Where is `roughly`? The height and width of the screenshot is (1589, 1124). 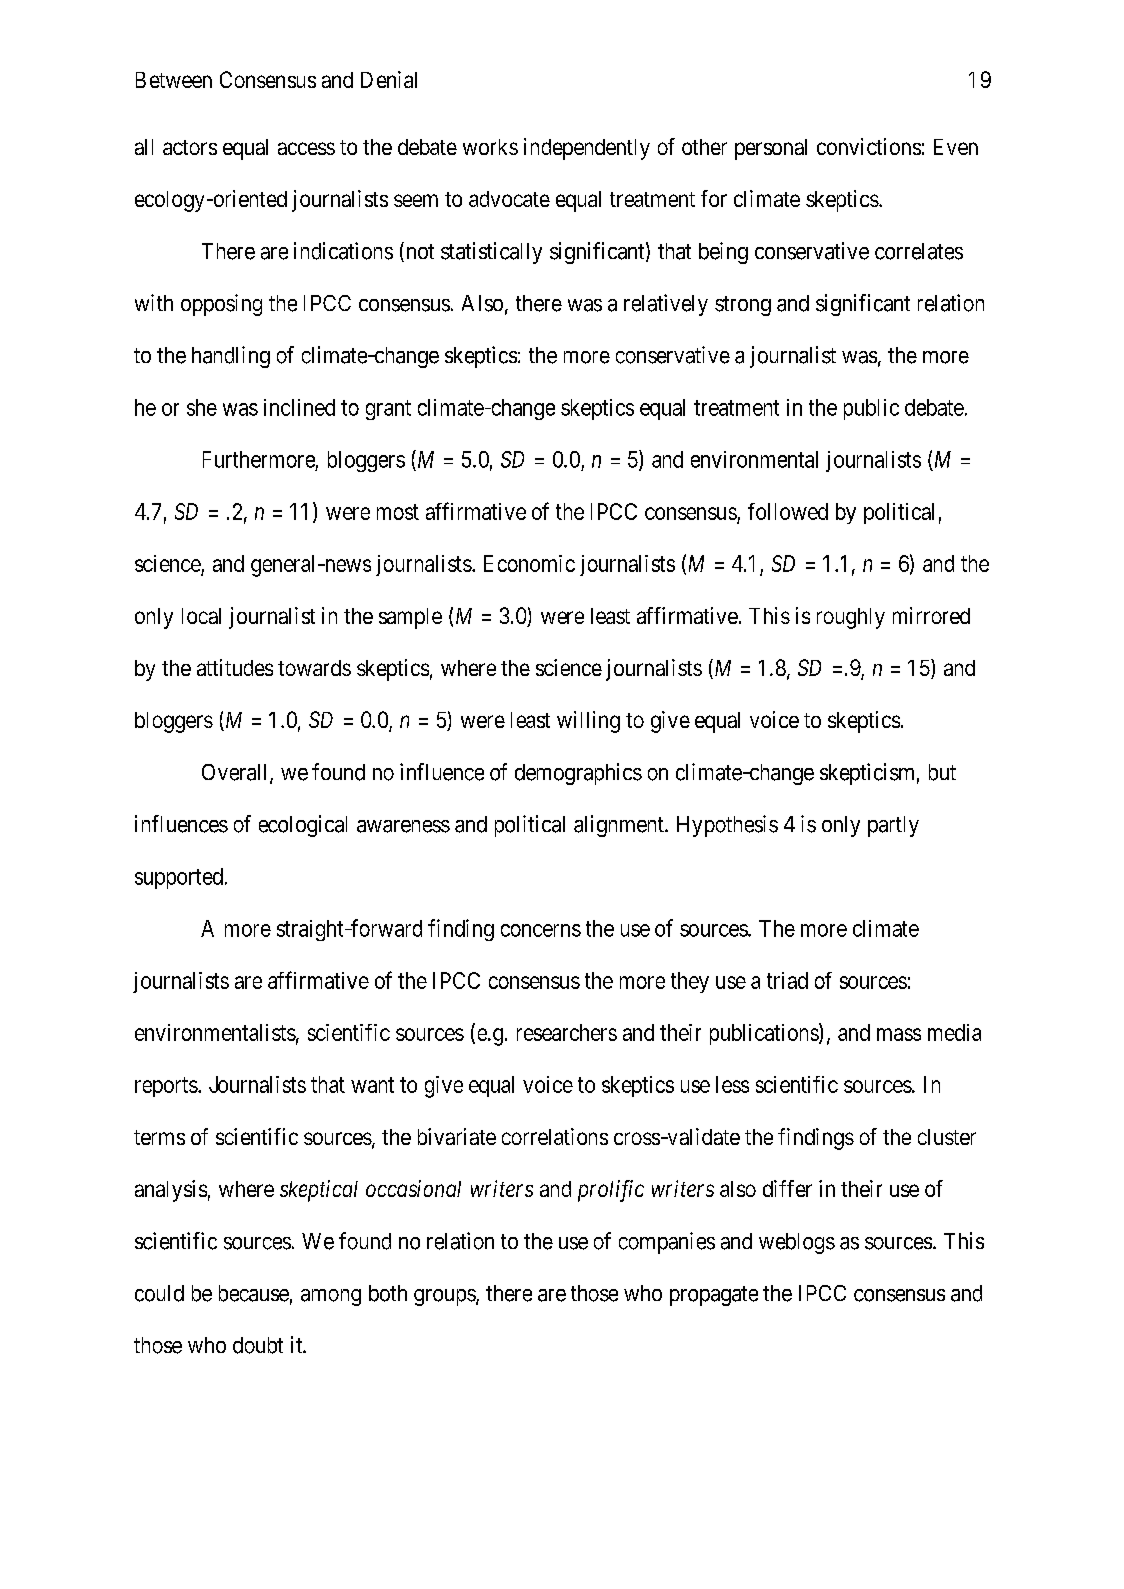
roughly is located at coordinates (851, 618).
